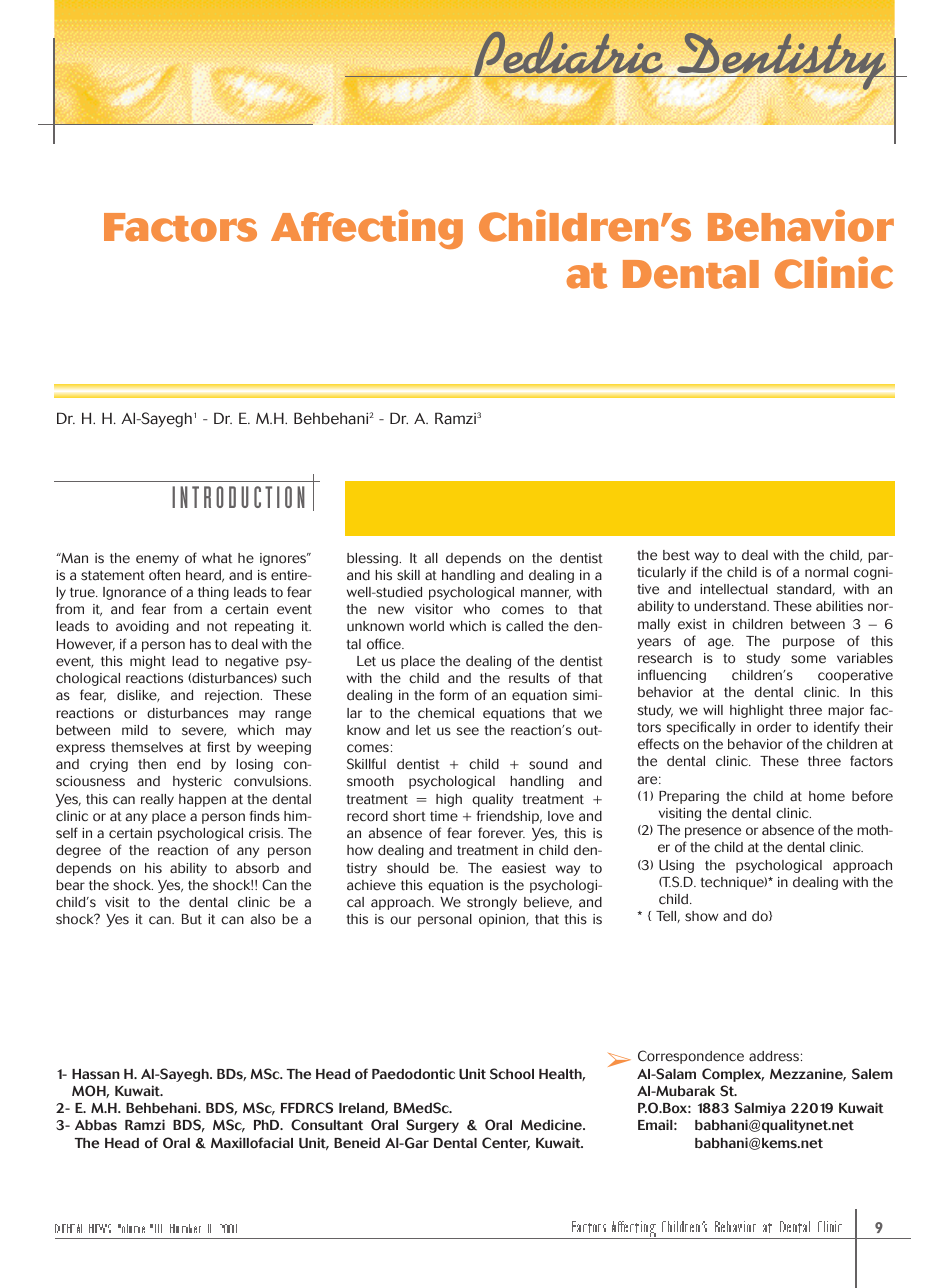  What do you see at coordinates (238, 497) in the screenshot?
I see `INTRODUCTION` at bounding box center [238, 497].
